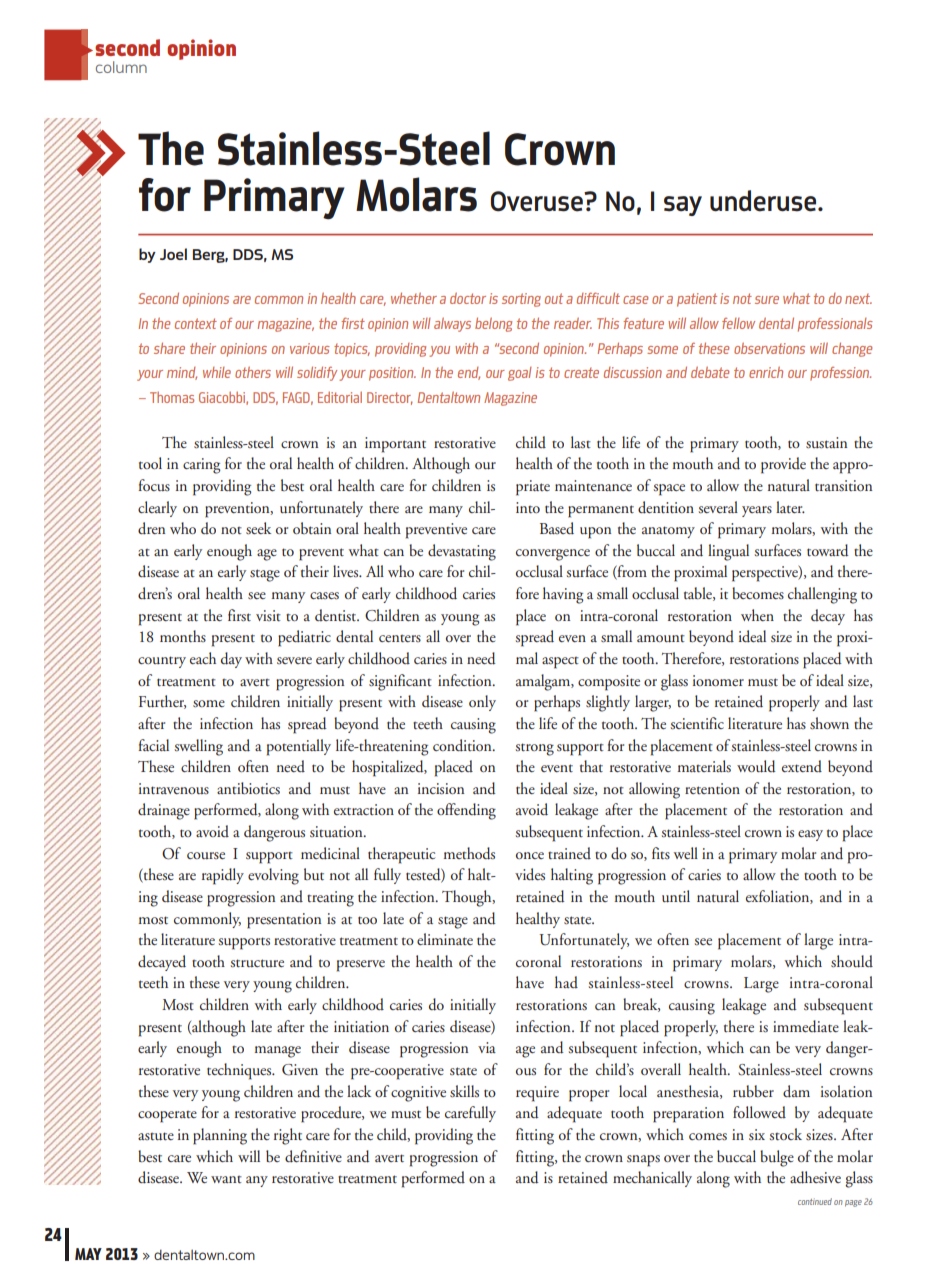 Image resolution: width=947 pixels, height=1288 pixels. Describe the element at coordinates (464, 1091) in the page. I see `skills` at that location.
